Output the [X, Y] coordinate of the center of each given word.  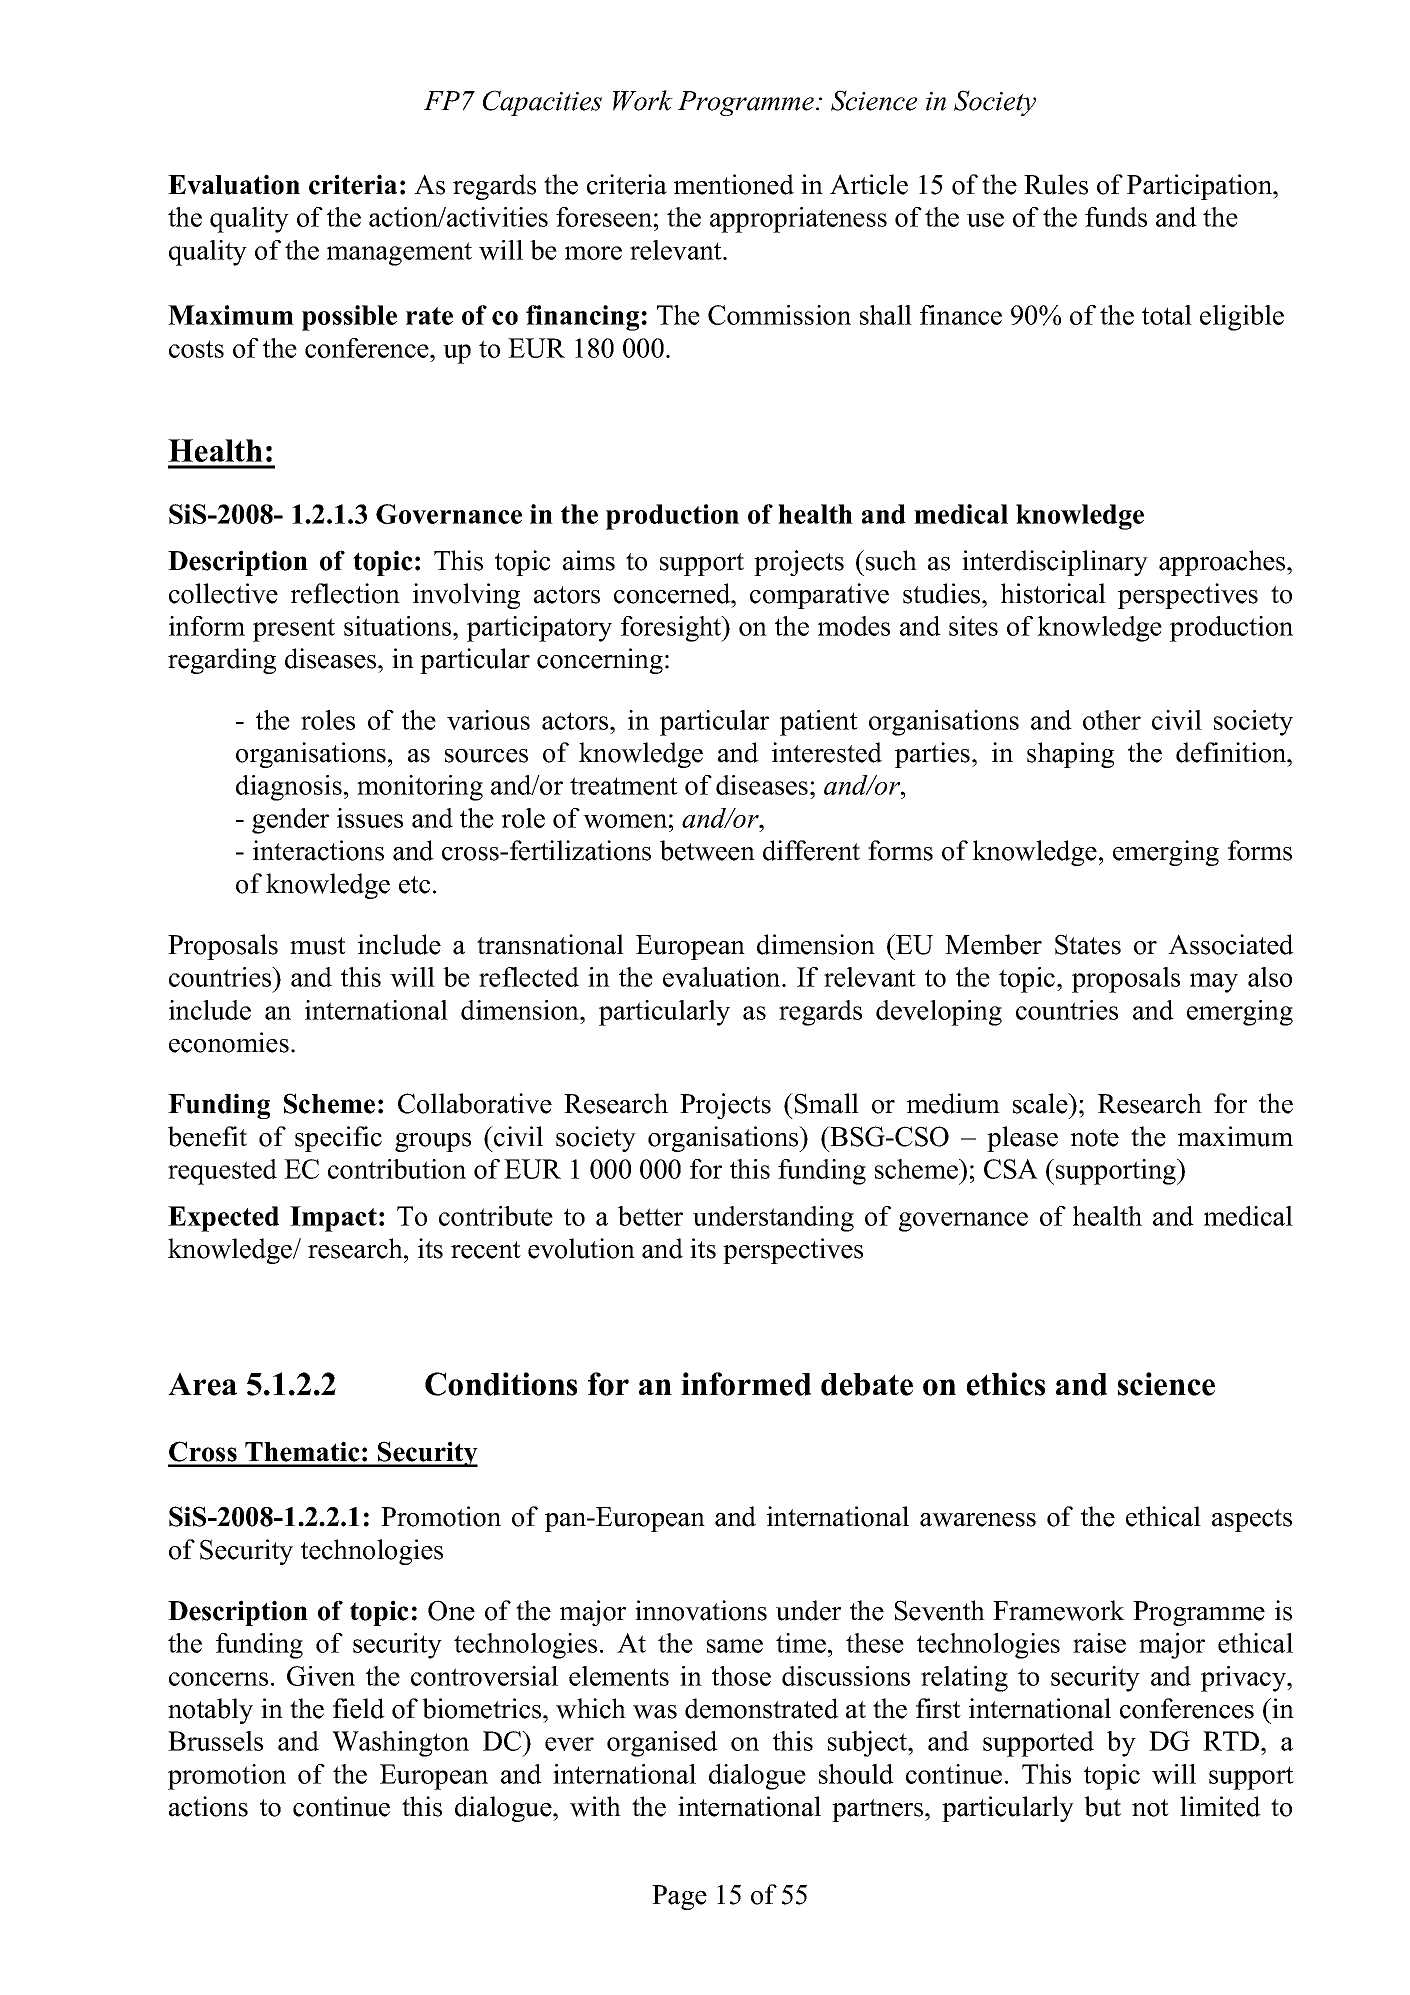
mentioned [734, 184]
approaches [1223, 563]
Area [202, 1384]
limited [1220, 1806]
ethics [1006, 1384]
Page [679, 1897]
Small [825, 1103]
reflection [345, 593]
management [399, 254]
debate [867, 1384]
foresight [672, 629]
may [1214, 983]
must [318, 946]
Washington [400, 1744]
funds [1116, 217]
